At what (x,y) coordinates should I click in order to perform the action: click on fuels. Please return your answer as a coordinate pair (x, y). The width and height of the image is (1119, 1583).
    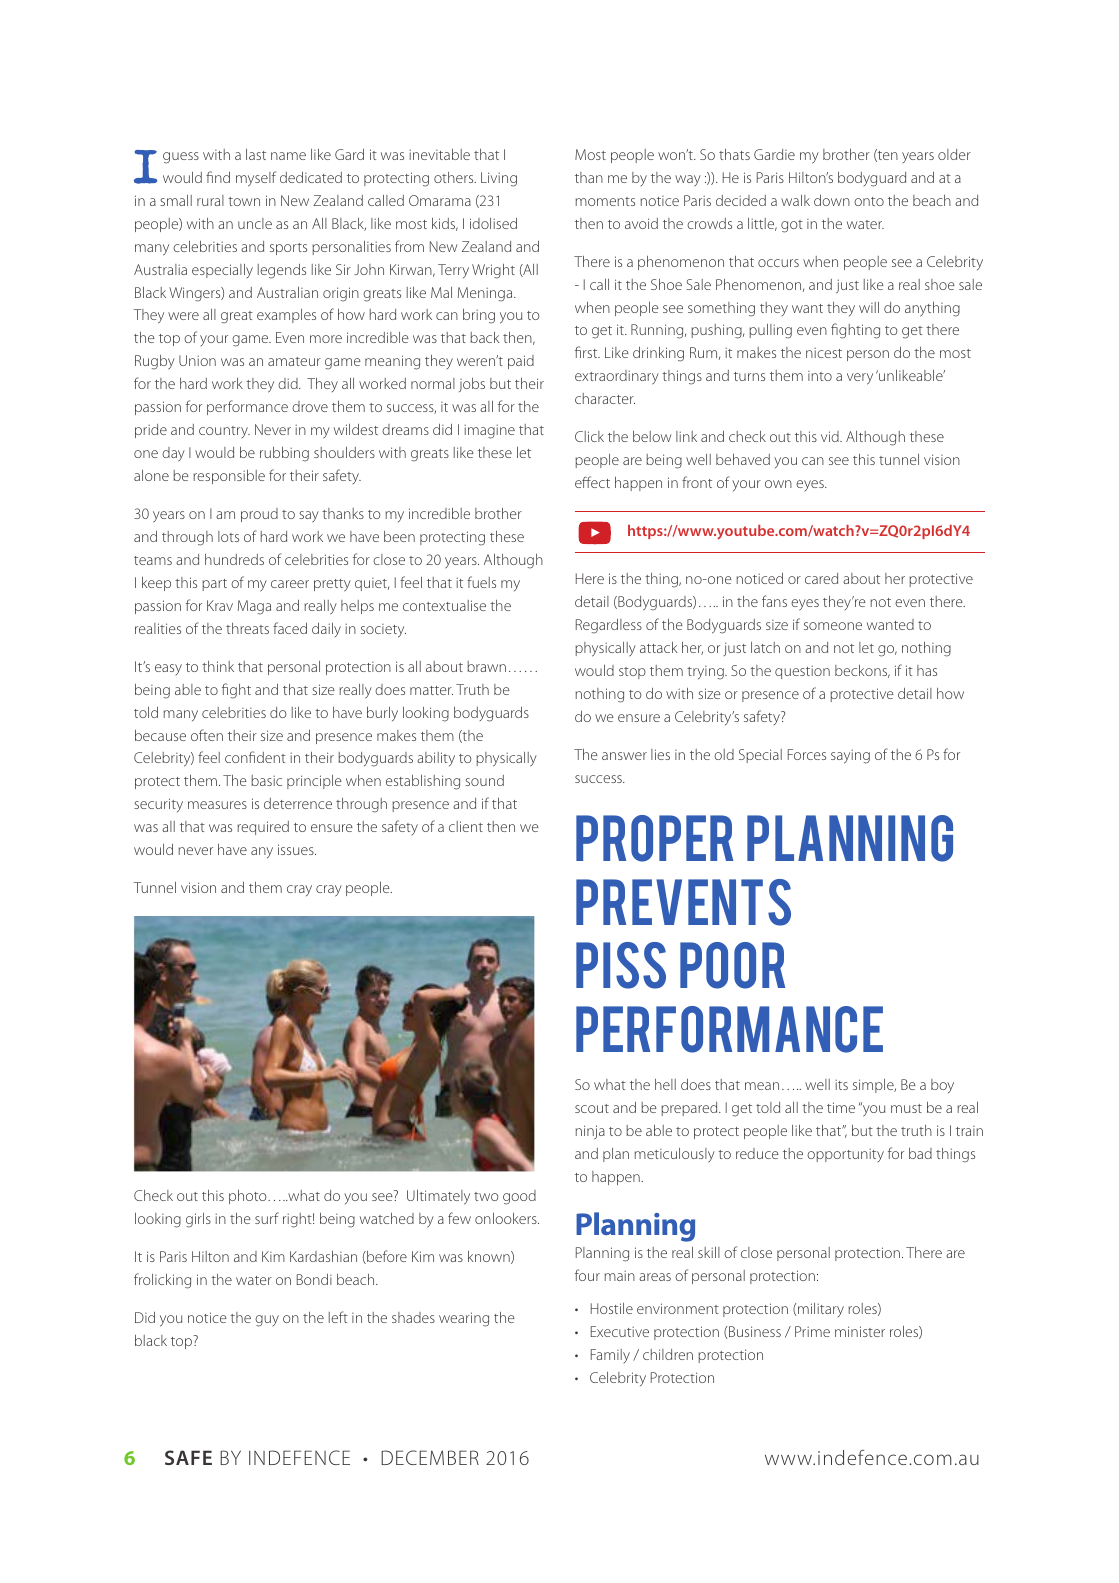
    Looking at the image, I should click on (481, 582).
